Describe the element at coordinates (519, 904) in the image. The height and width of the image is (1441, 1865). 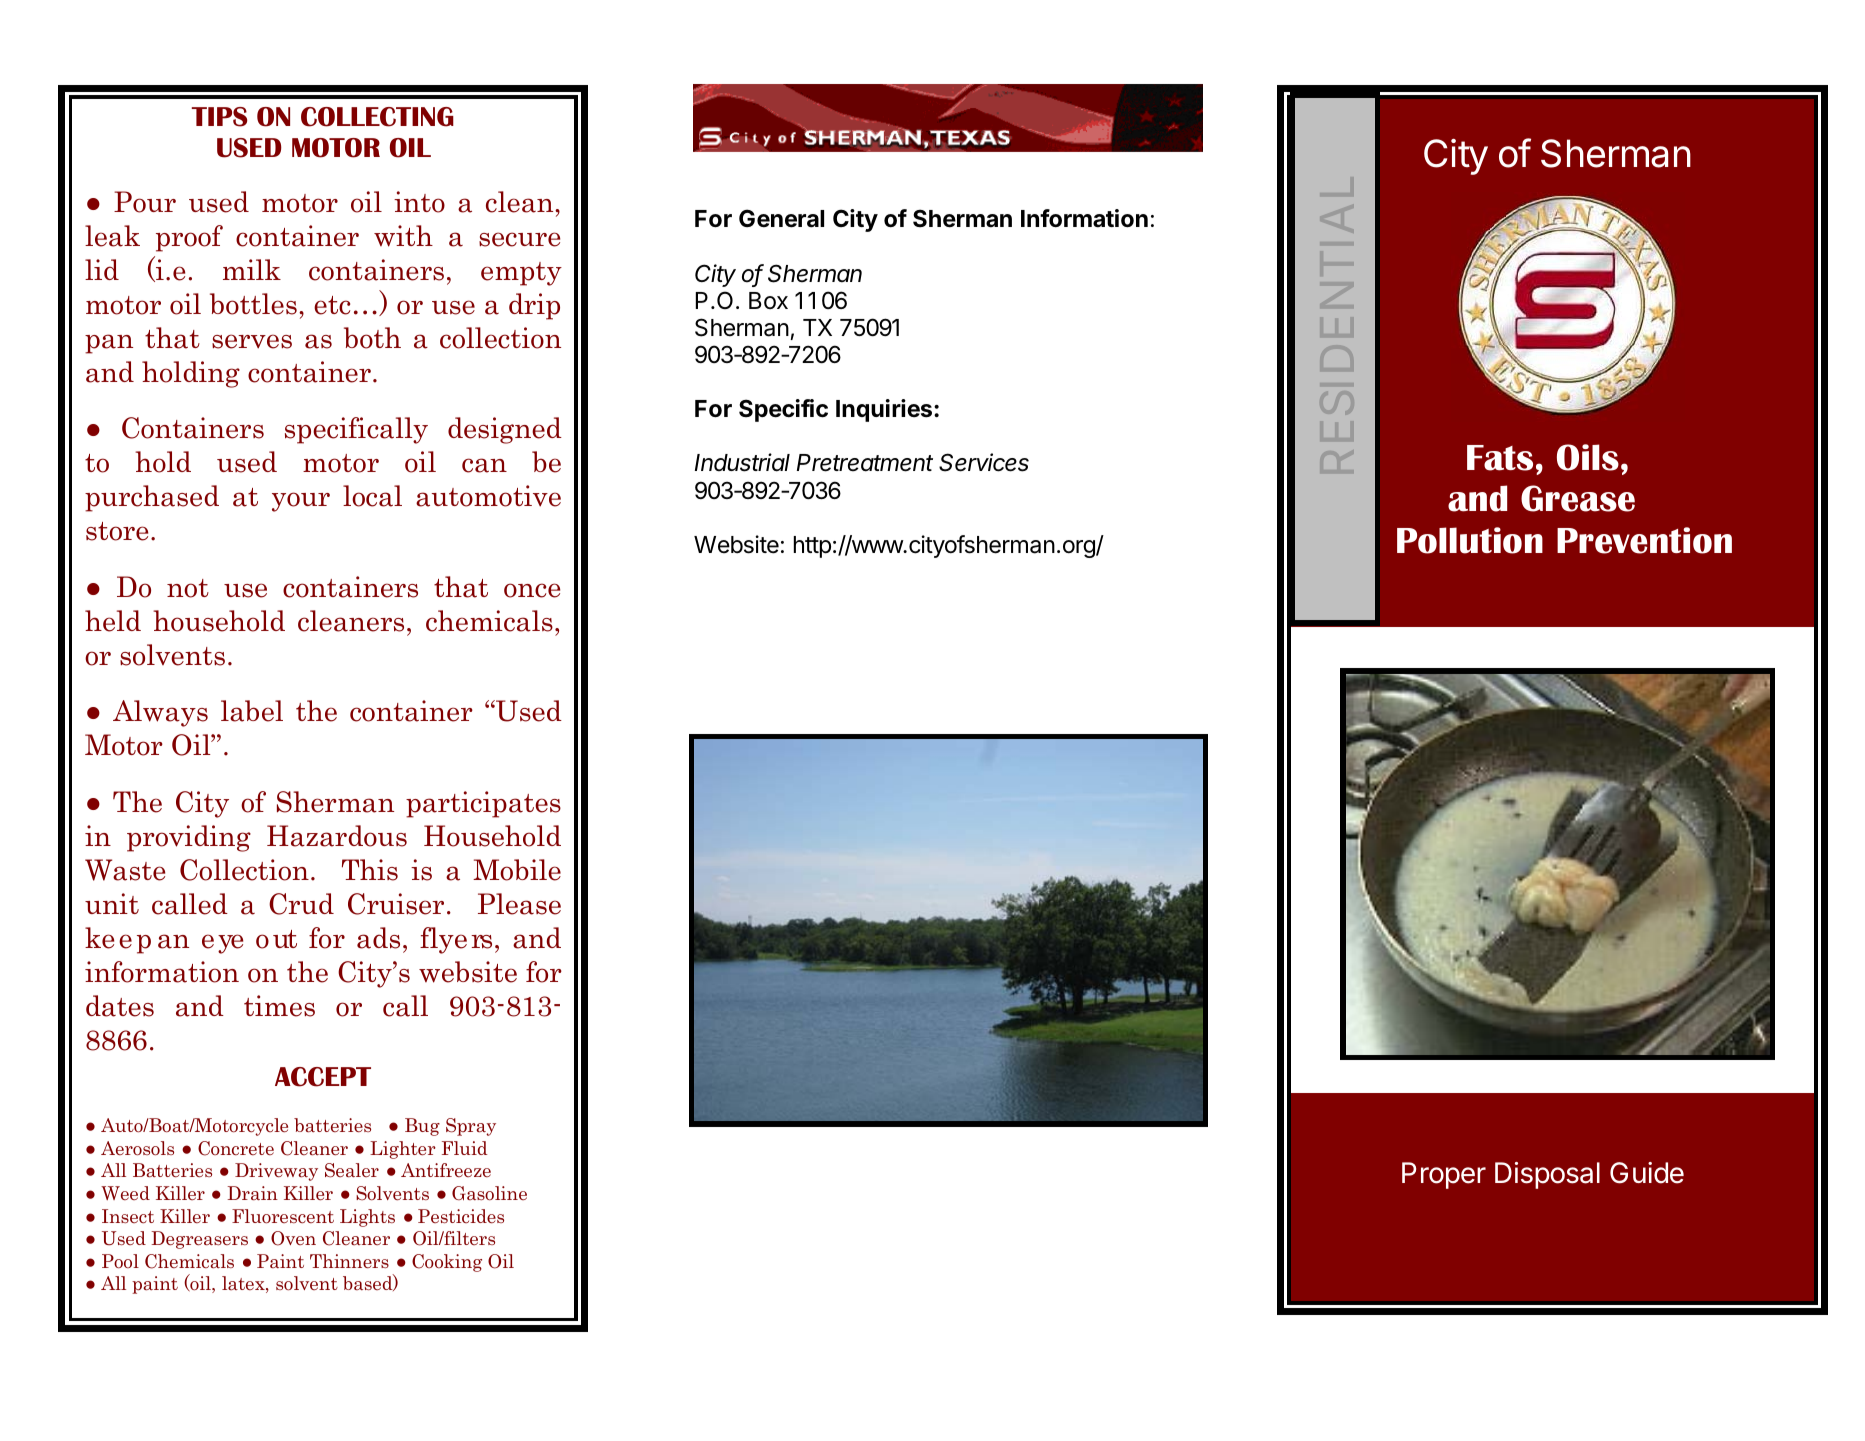
I see `Please` at that location.
